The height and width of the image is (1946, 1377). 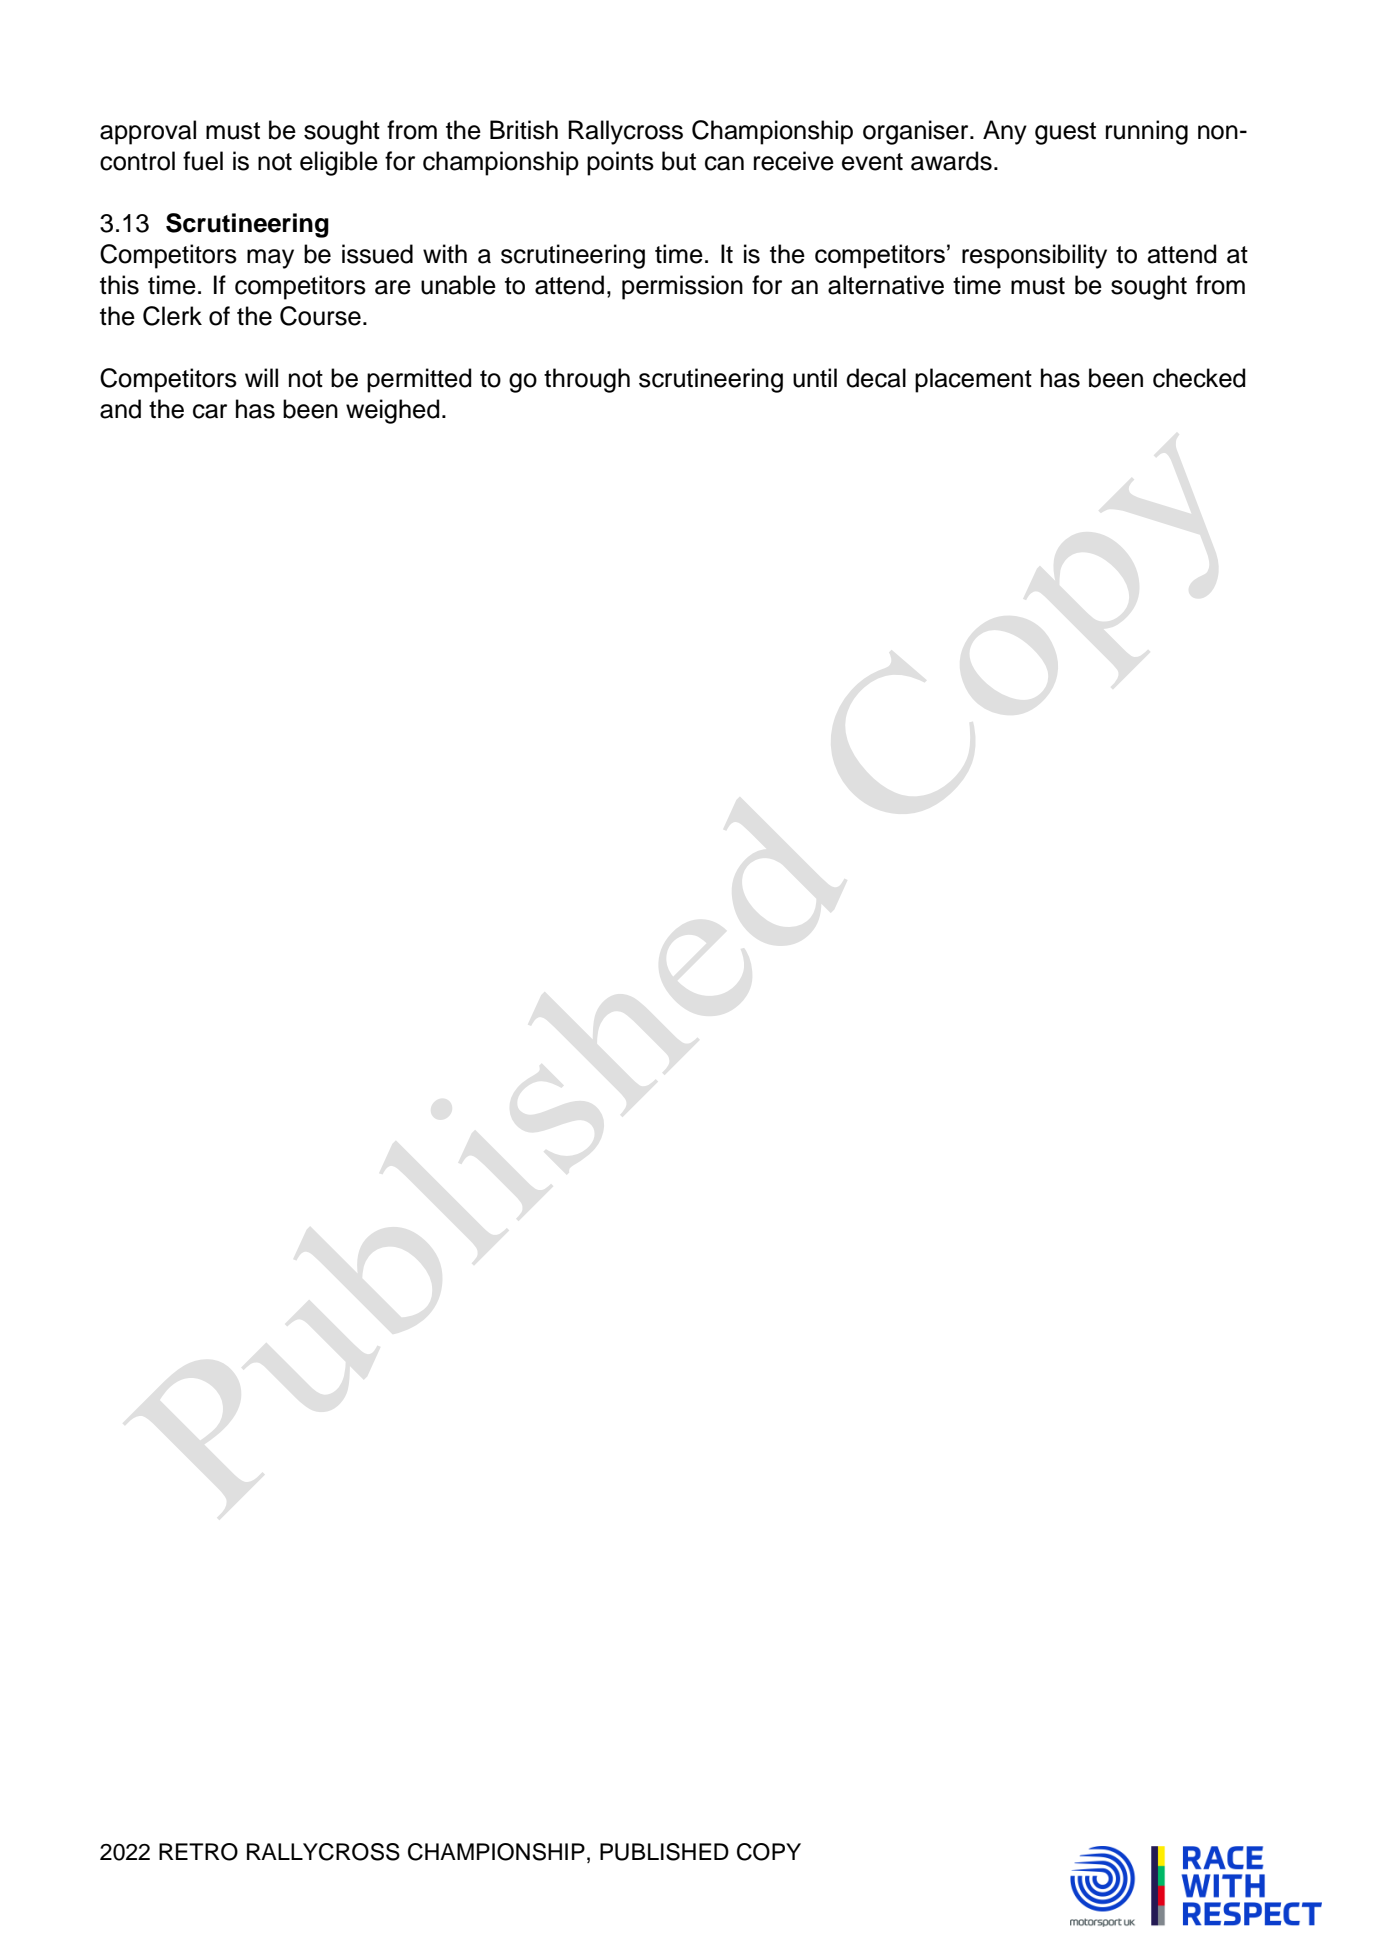 What do you see at coordinates (587, 380) in the image?
I see `through` at bounding box center [587, 380].
